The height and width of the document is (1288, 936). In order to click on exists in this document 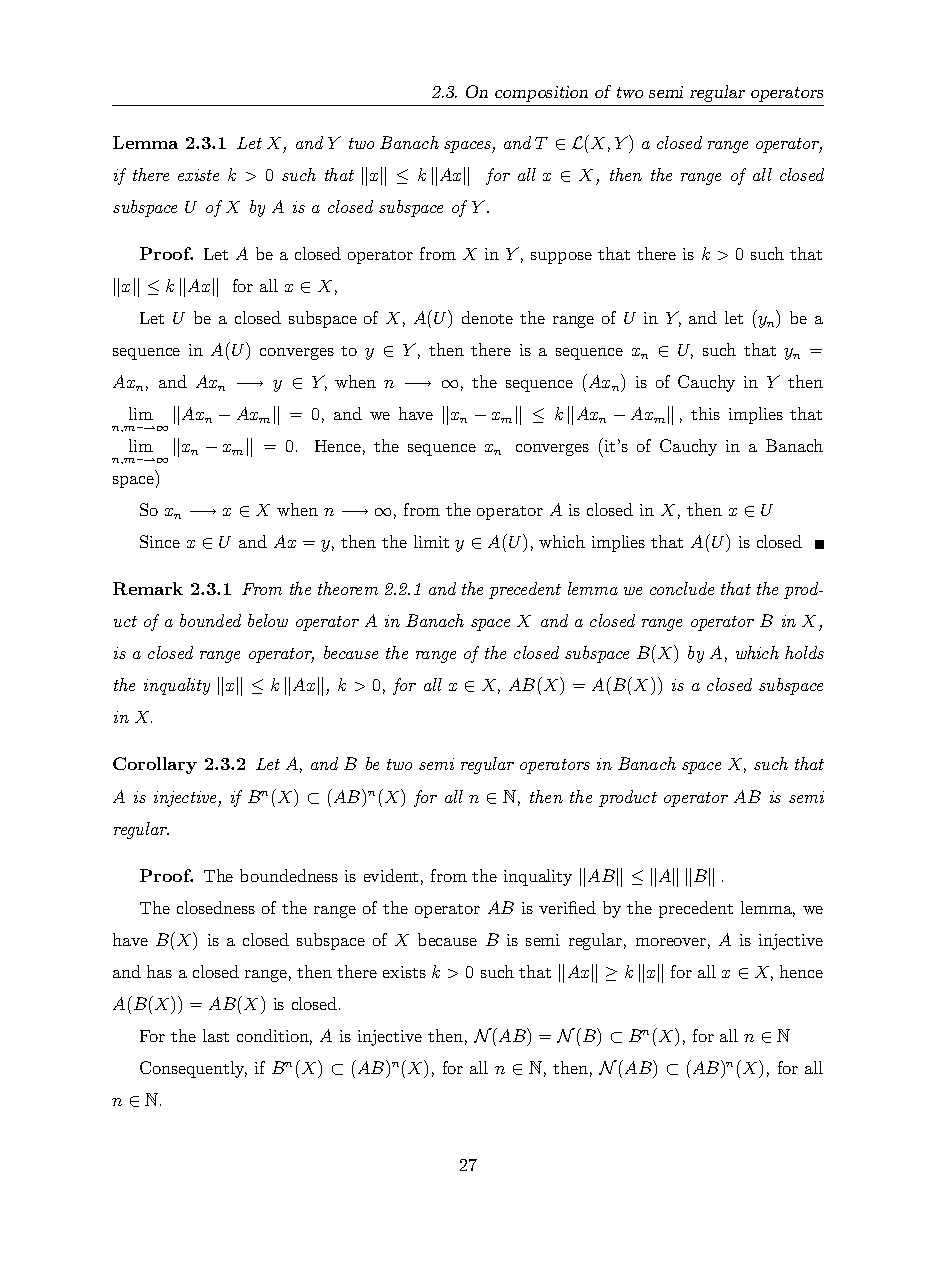, I will do `click(404, 972)`.
